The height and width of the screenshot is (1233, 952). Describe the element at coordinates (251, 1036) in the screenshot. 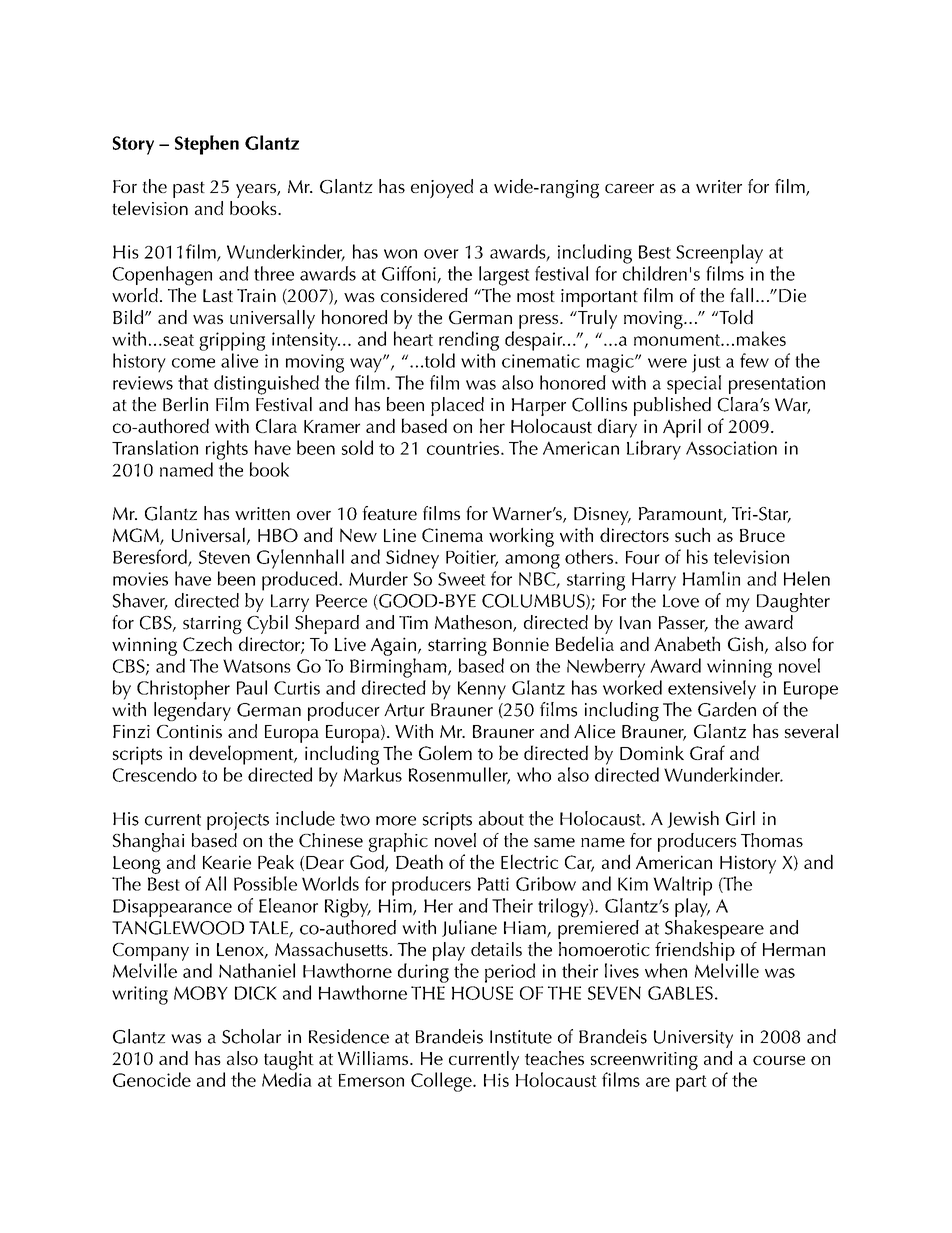

I see `Scholar` at that location.
